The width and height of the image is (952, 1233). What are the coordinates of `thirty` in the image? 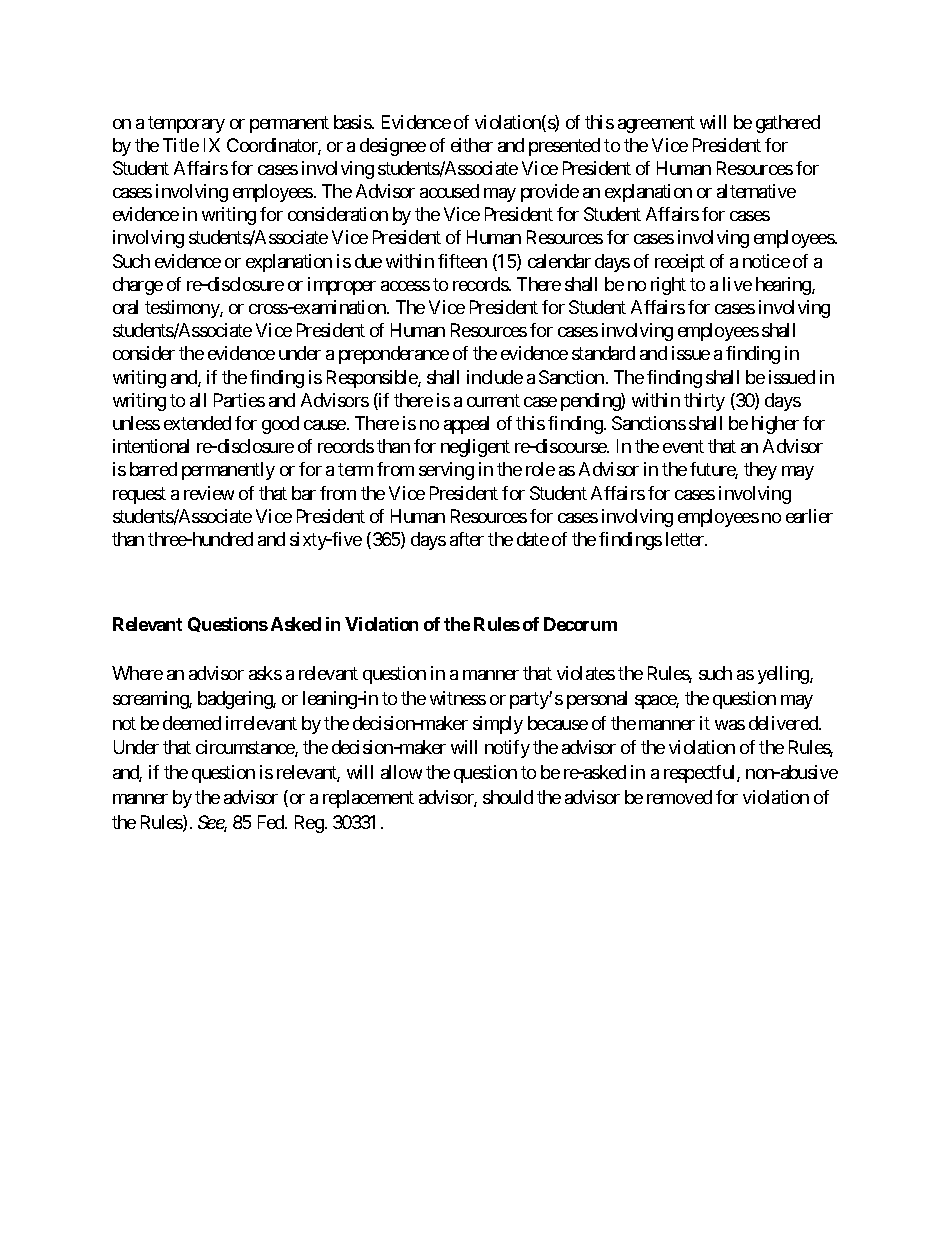 It's located at (704, 402).
